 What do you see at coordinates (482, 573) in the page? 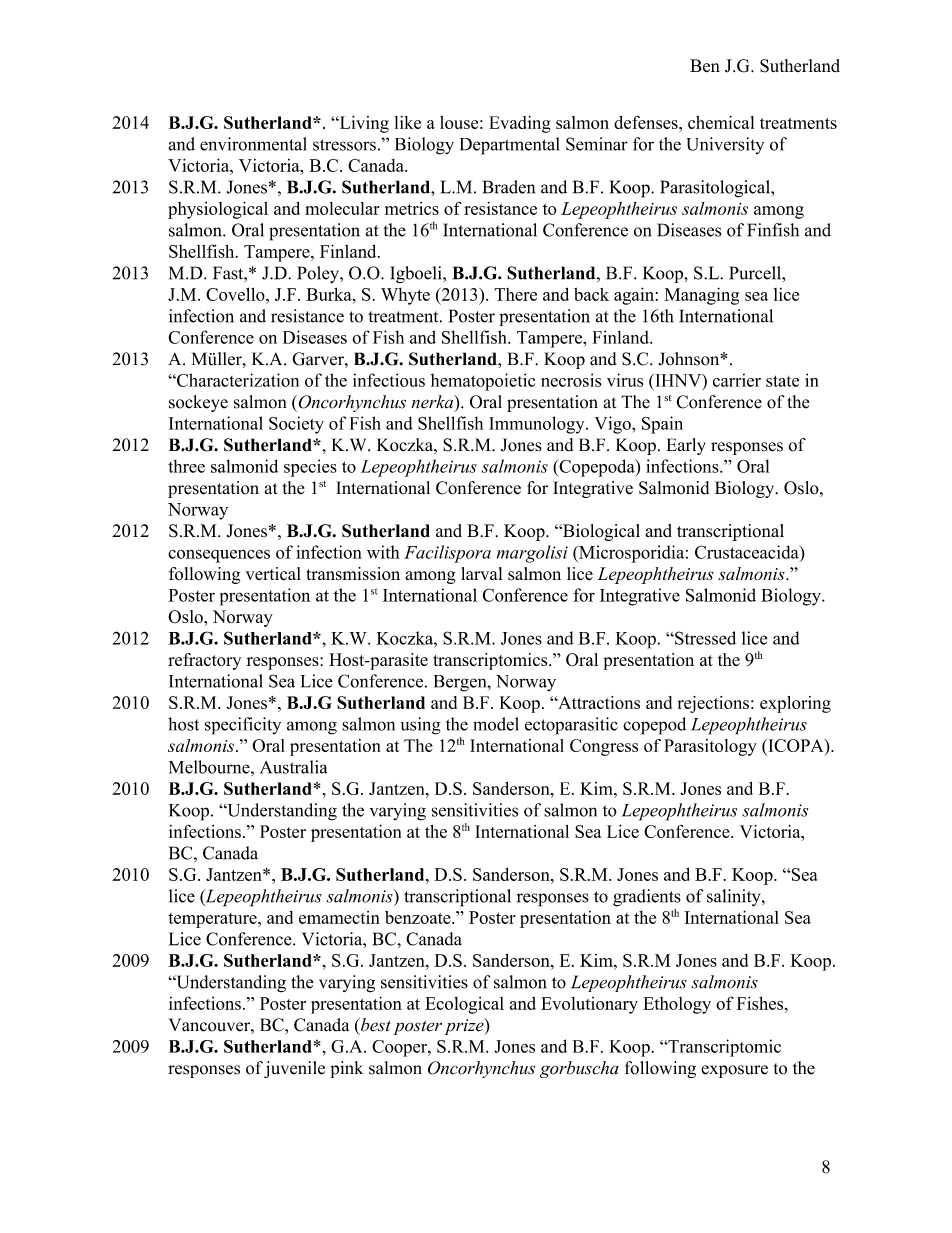
I see `larval` at bounding box center [482, 573].
